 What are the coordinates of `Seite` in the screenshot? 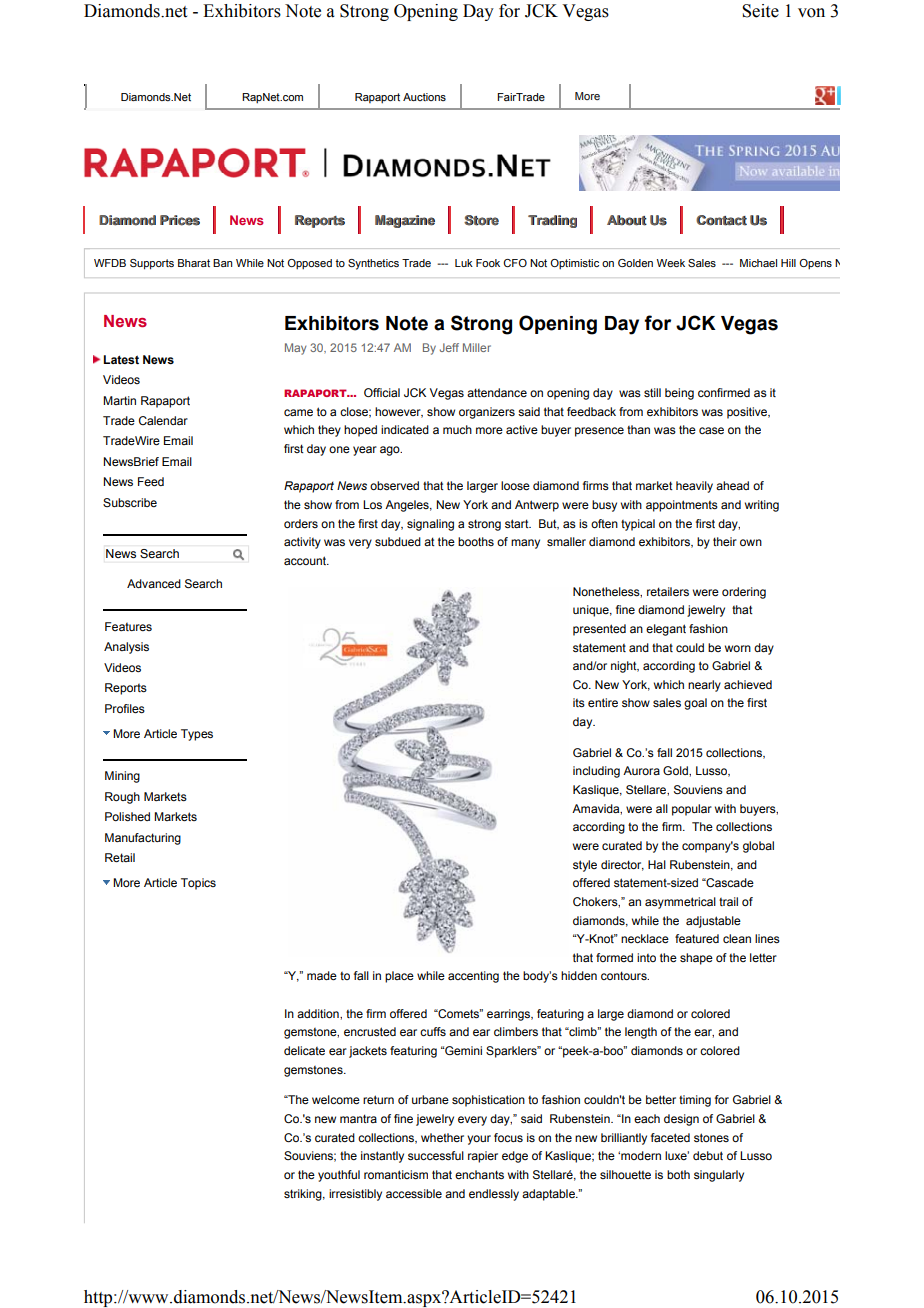 It's located at (760, 11).
